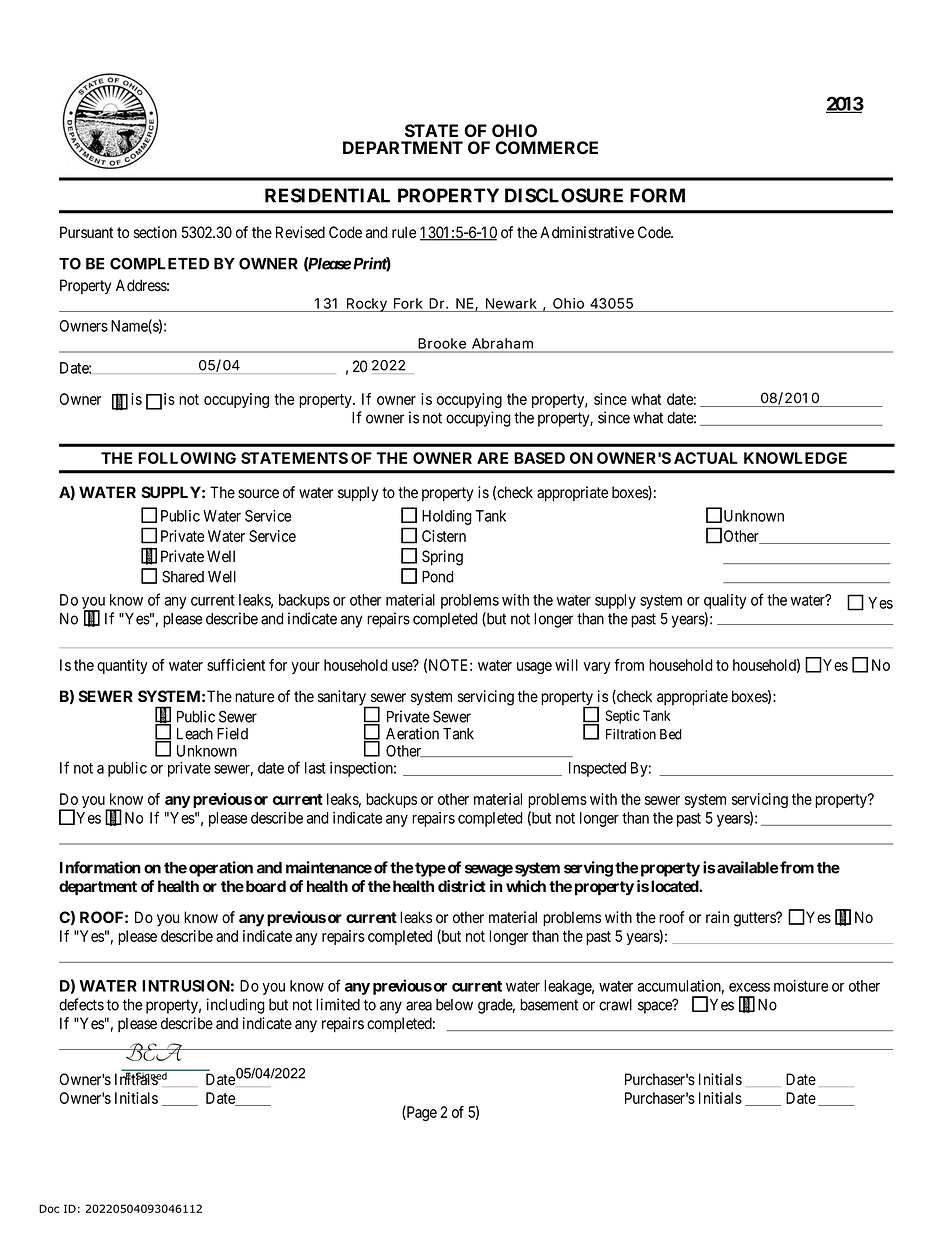 The image size is (952, 1233). Describe the element at coordinates (49, 1208) in the screenshot. I see `Doc` at that location.
